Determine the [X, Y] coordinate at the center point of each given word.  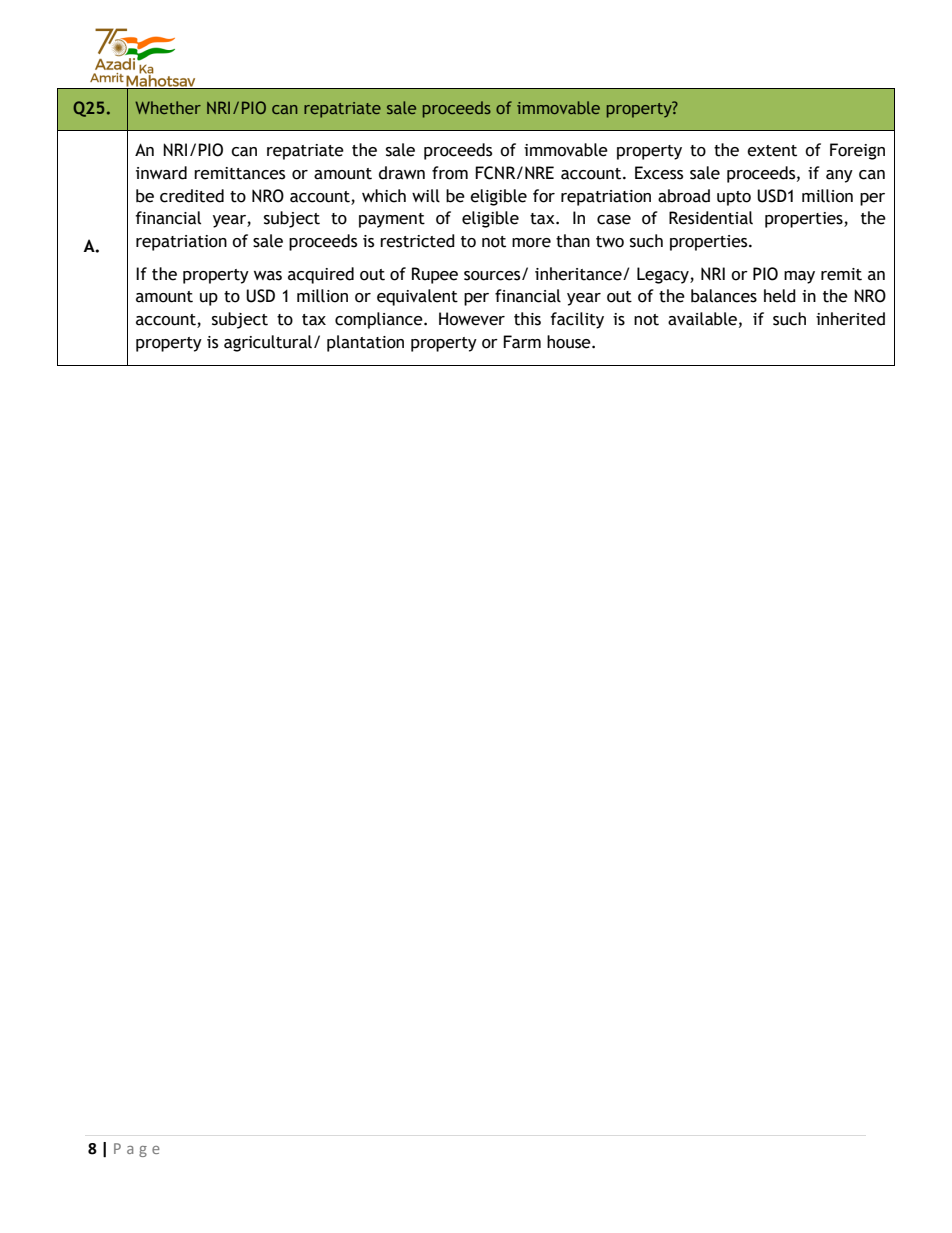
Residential [711, 218]
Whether [168, 107]
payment [392, 220]
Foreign [857, 151]
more [531, 243]
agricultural [268, 343]
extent [772, 151]
